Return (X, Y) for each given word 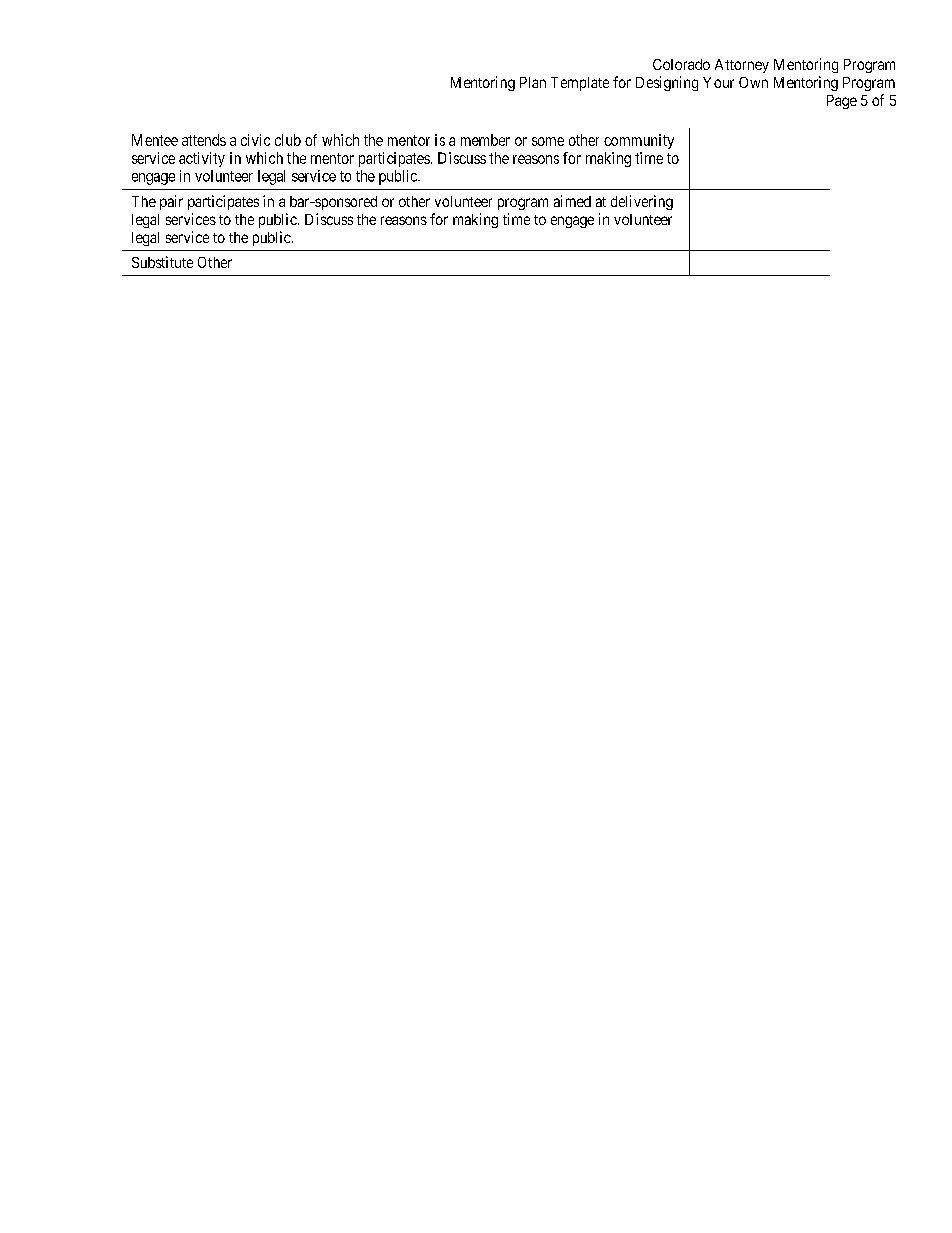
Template (580, 84)
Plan (533, 82)
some (548, 141)
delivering (642, 202)
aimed (572, 201)
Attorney (742, 66)
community (639, 141)
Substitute (162, 262)
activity (202, 159)
